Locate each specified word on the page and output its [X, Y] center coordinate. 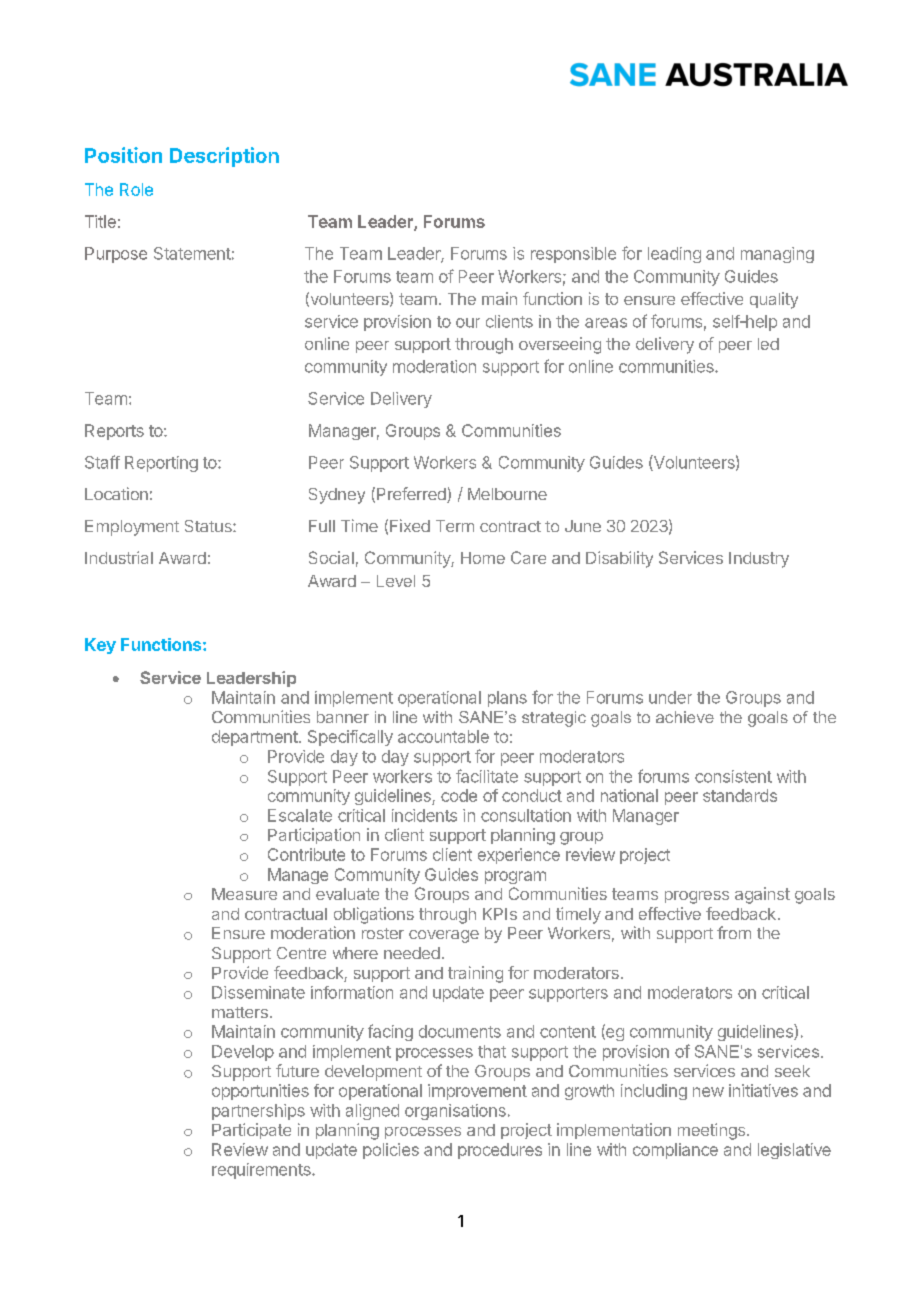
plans [507, 699]
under [670, 697]
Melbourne [507, 494]
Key [100, 646]
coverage [444, 936]
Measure [244, 894]
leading [674, 255]
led [768, 344]
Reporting [161, 464]
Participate [251, 1131]
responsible [573, 255]
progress [697, 897]
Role [136, 189]
